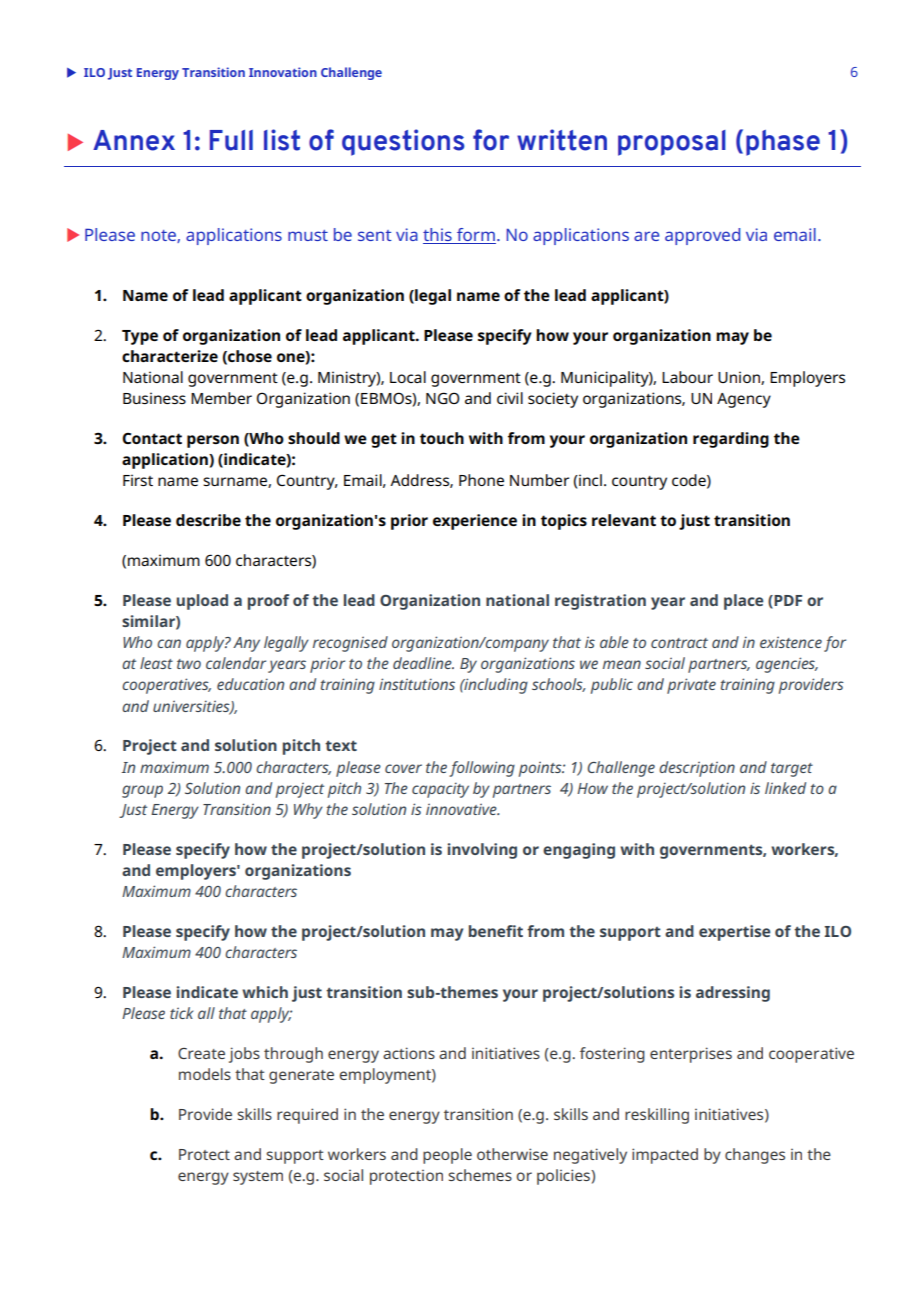 This screenshot has height=1308, width=924. I want to click on system, so click(258, 1178).
